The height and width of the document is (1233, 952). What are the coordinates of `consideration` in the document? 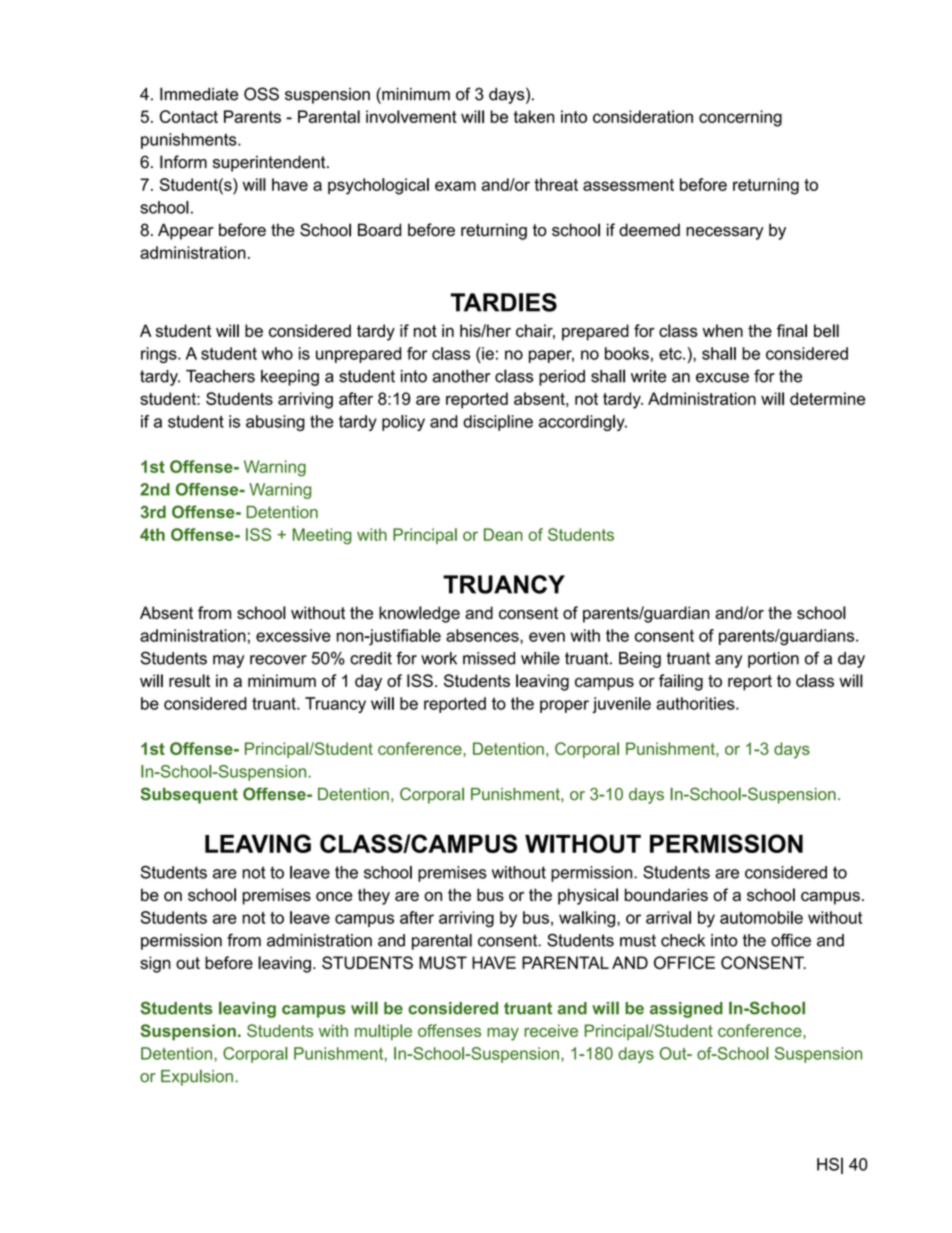 It's located at (643, 116).
